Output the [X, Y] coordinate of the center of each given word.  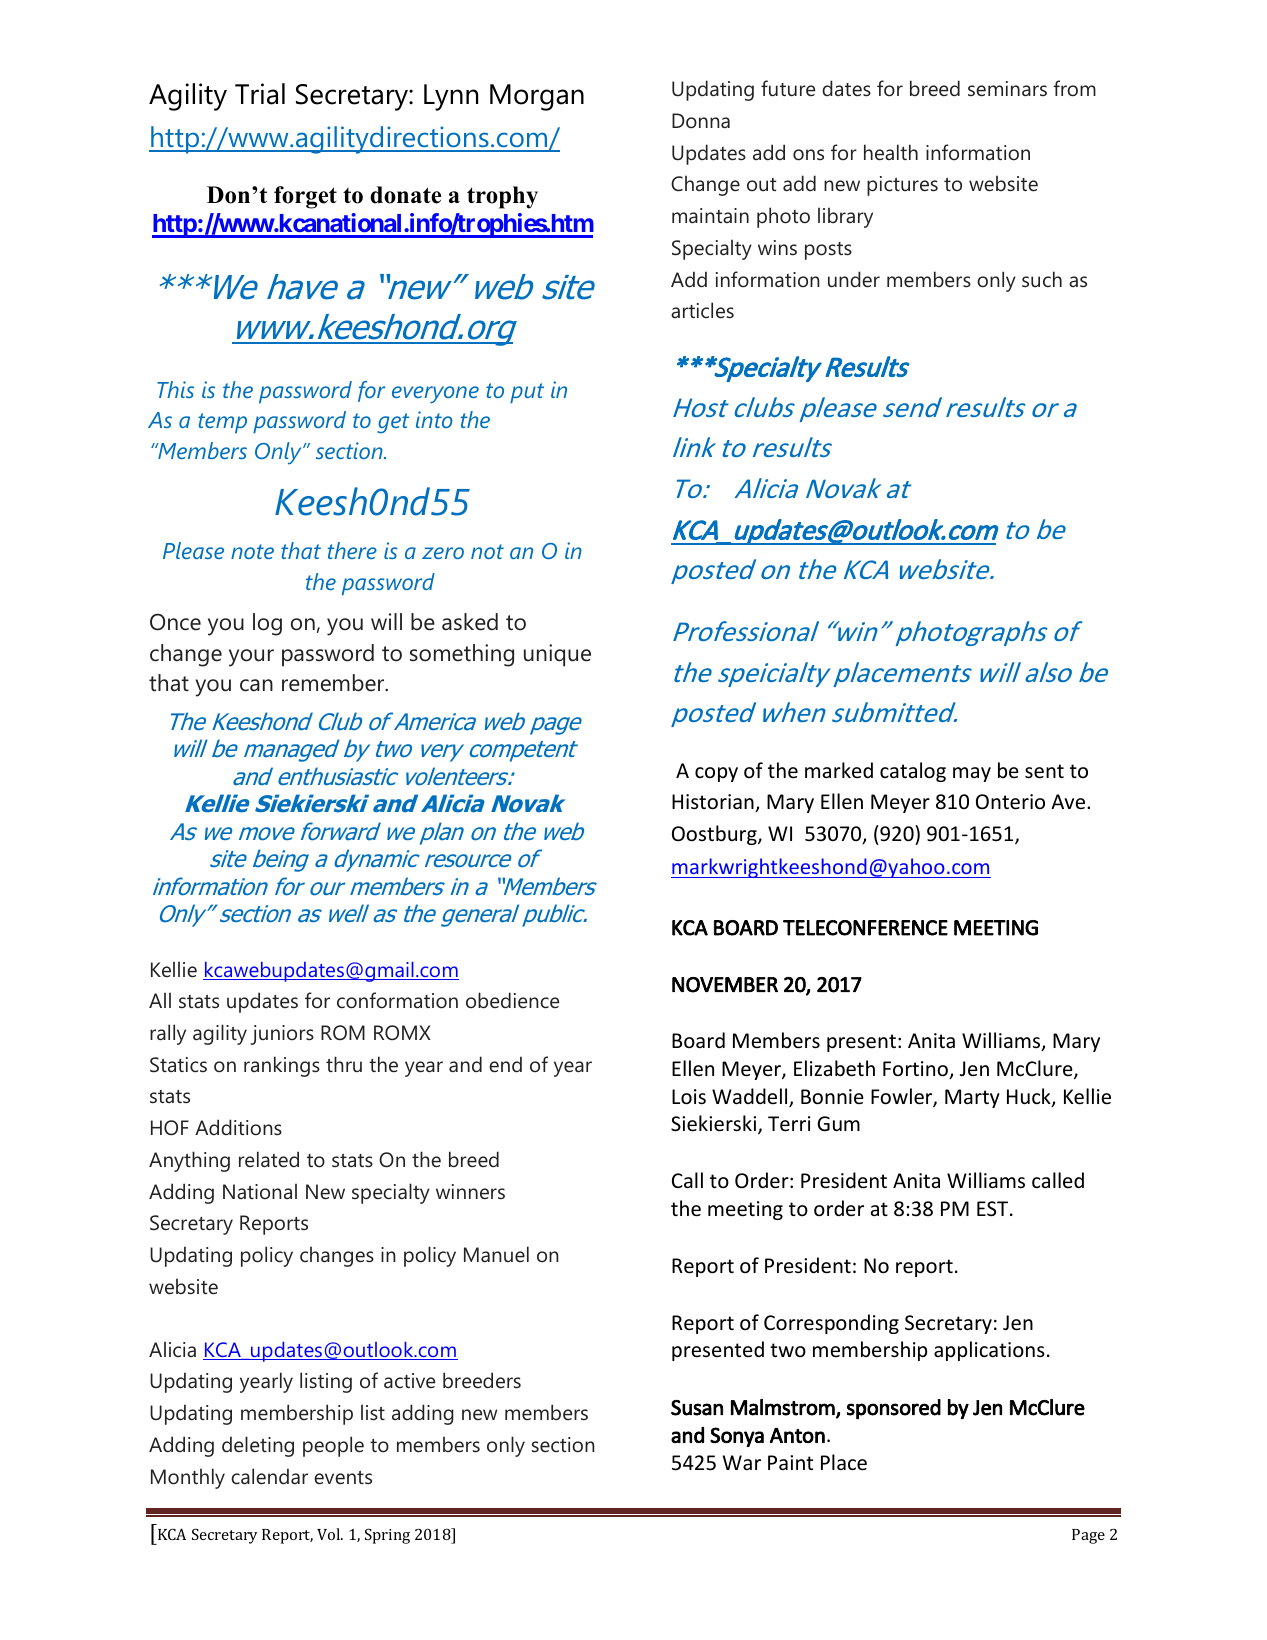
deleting [258, 1446]
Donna [701, 121]
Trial [260, 94]
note [252, 551]
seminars [1007, 89]
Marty [972, 1098]
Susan [697, 1408]
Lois [689, 1097]
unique [557, 655]
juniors [282, 1035]
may [972, 774]
